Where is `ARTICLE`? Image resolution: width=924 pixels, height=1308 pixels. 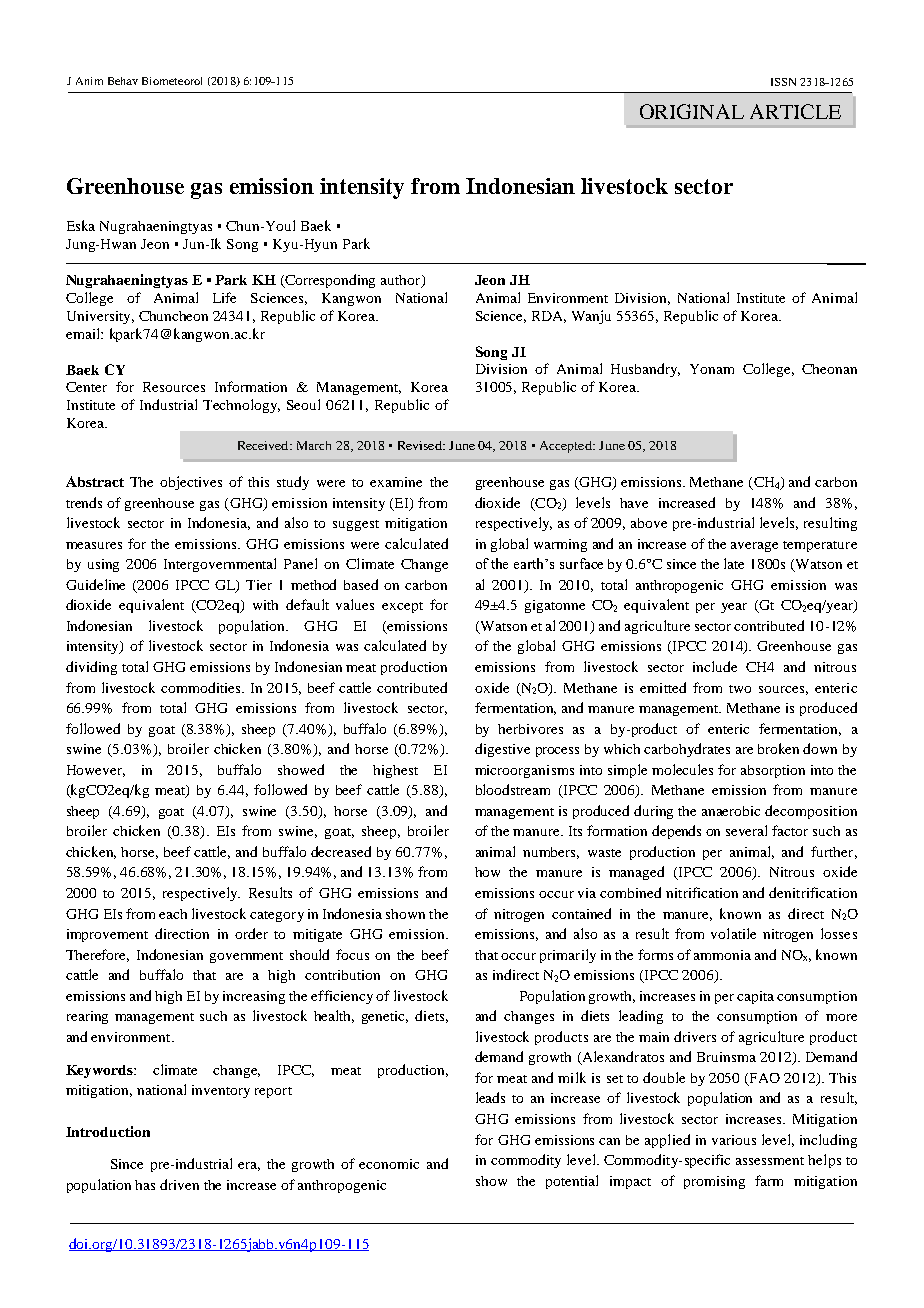
ARTICLE is located at coordinates (795, 111).
